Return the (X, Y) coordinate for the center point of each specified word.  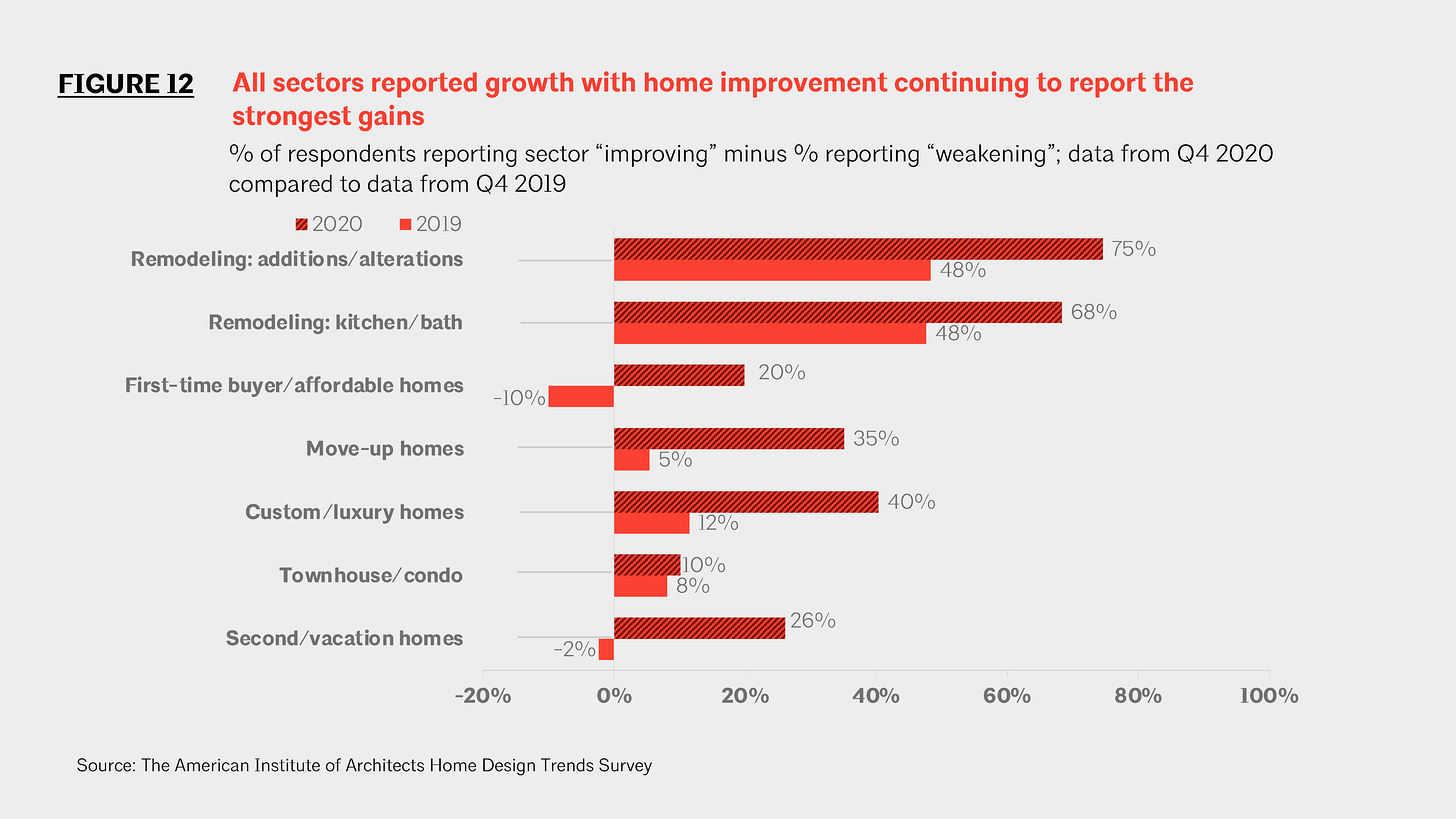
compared (280, 185)
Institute (287, 765)
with (608, 81)
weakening (989, 155)
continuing (961, 84)
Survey (625, 767)
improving (656, 156)
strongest (292, 118)
